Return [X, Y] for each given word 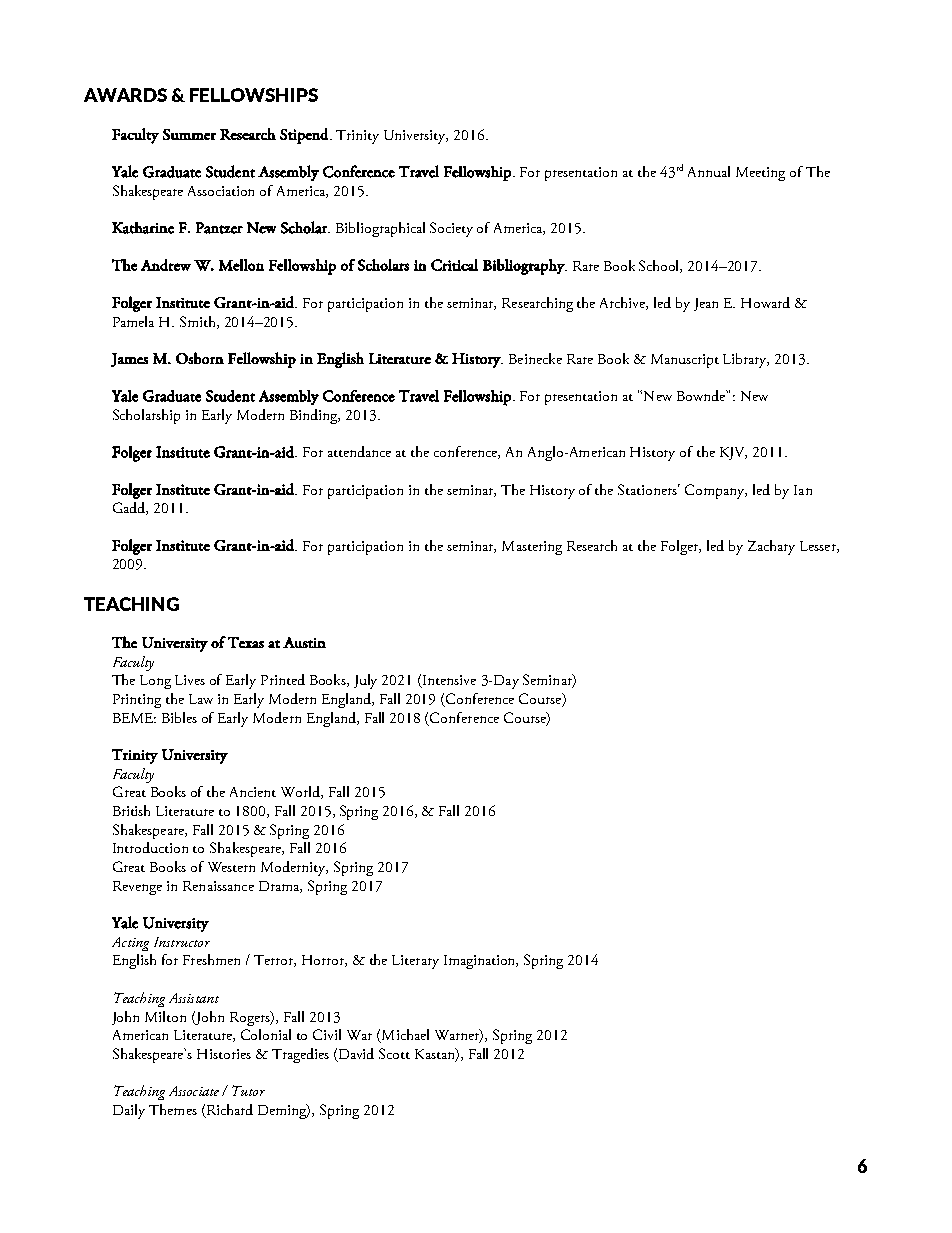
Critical [454, 265]
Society [451, 229]
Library [746, 360]
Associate [194, 1091]
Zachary [771, 547]
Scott [394, 1053]
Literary [415, 962]
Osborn [200, 358]
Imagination [481, 962]
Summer [189, 134]
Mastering [532, 548]
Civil [327, 1034]
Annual [709, 171]
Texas [246, 642]
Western [231, 867]
